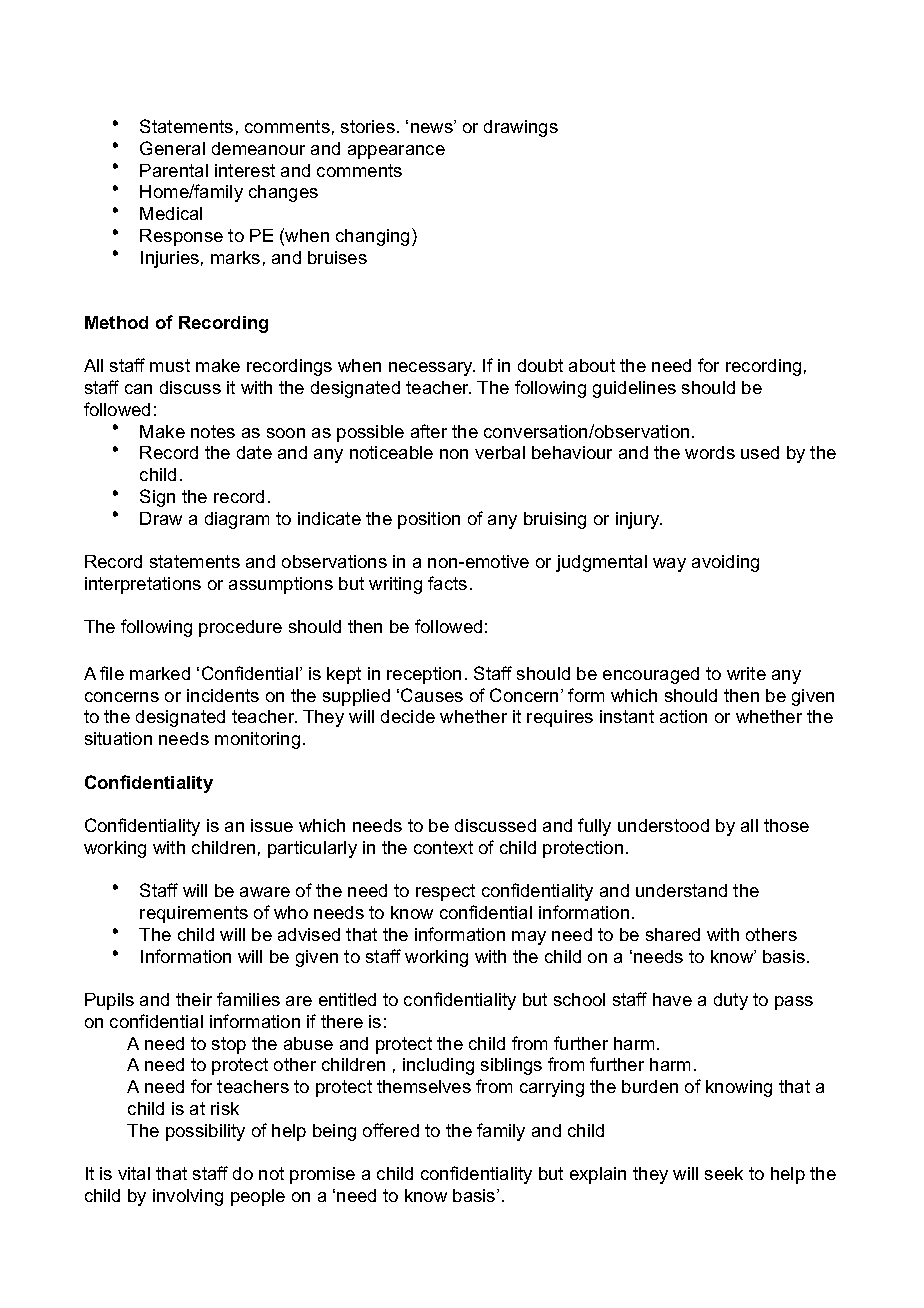 The image size is (924, 1308). What do you see at coordinates (433, 128) in the document?
I see `news` at bounding box center [433, 128].
